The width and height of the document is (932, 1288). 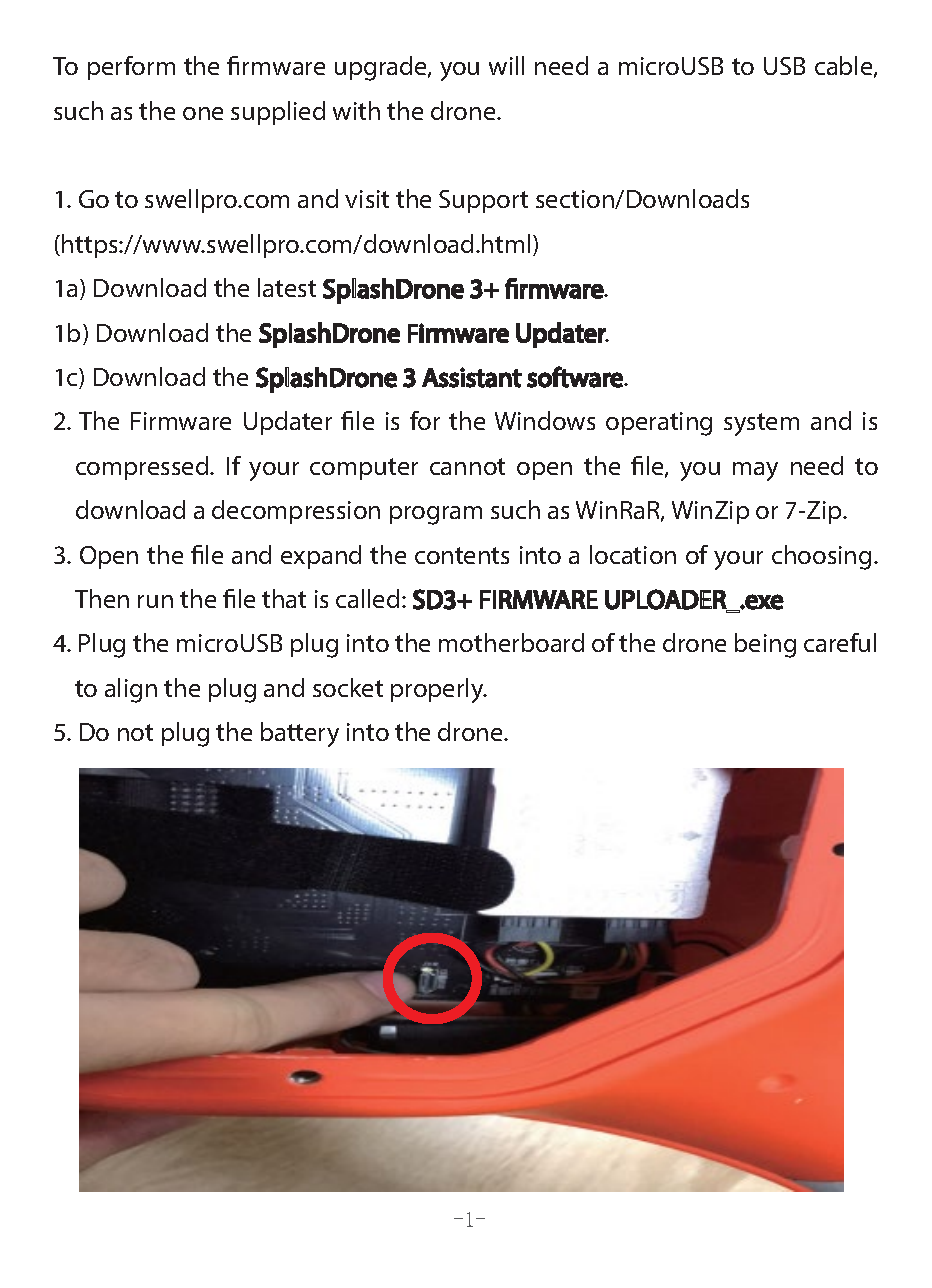 What do you see at coordinates (506, 65) in the document?
I see `will` at bounding box center [506, 65].
